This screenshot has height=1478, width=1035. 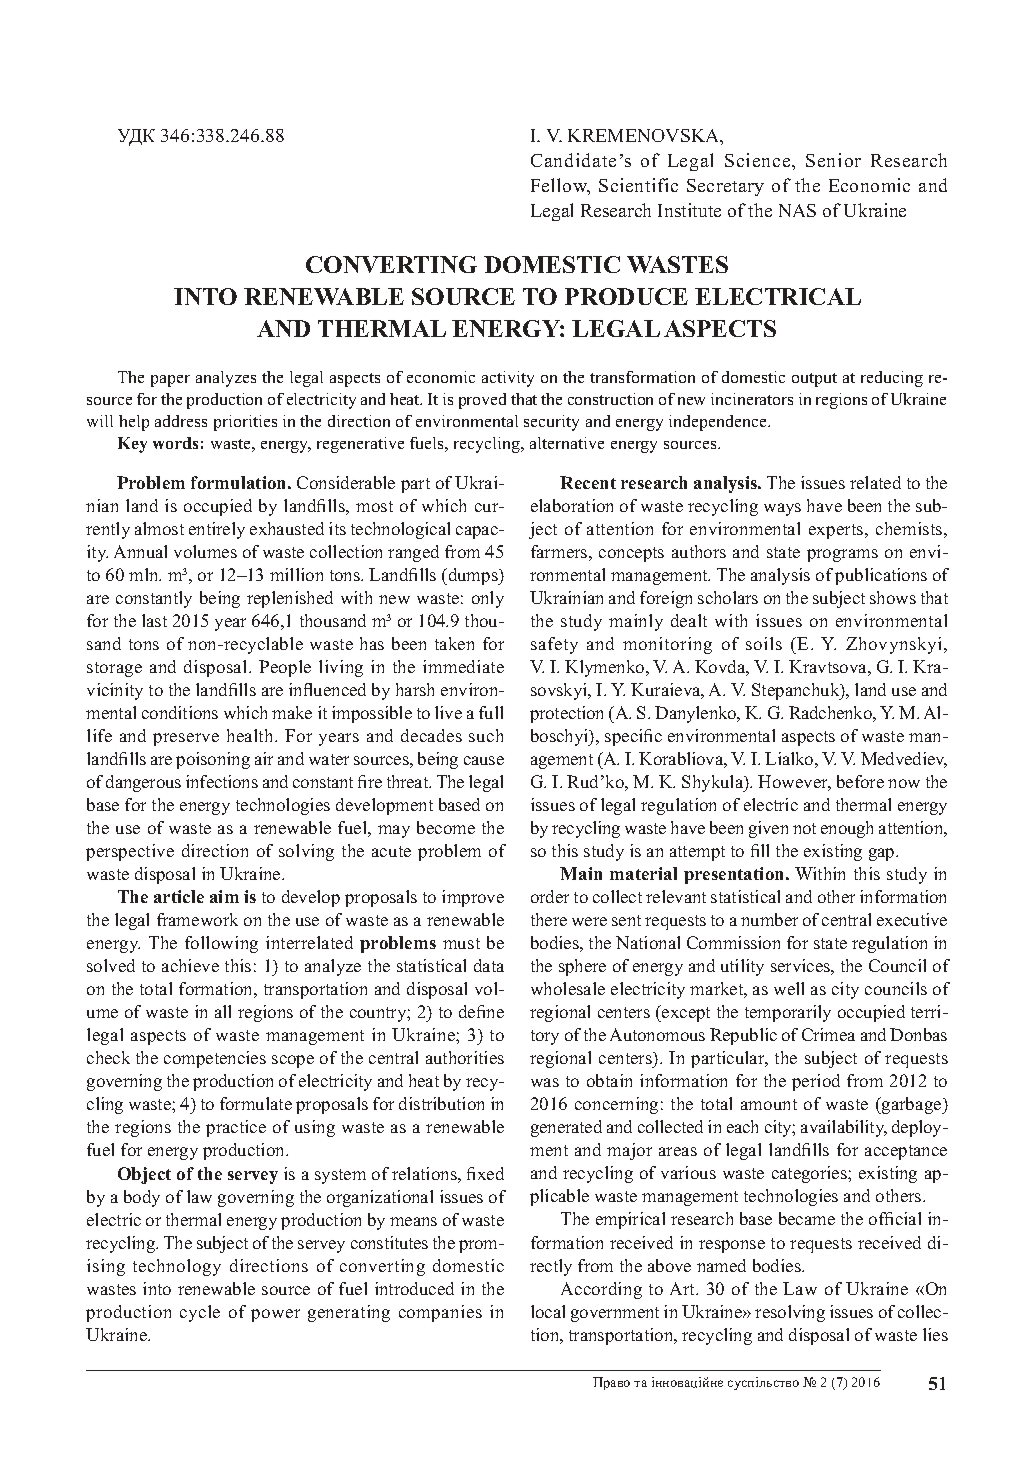 What do you see at coordinates (154, 620) in the screenshot?
I see `last` at bounding box center [154, 620].
